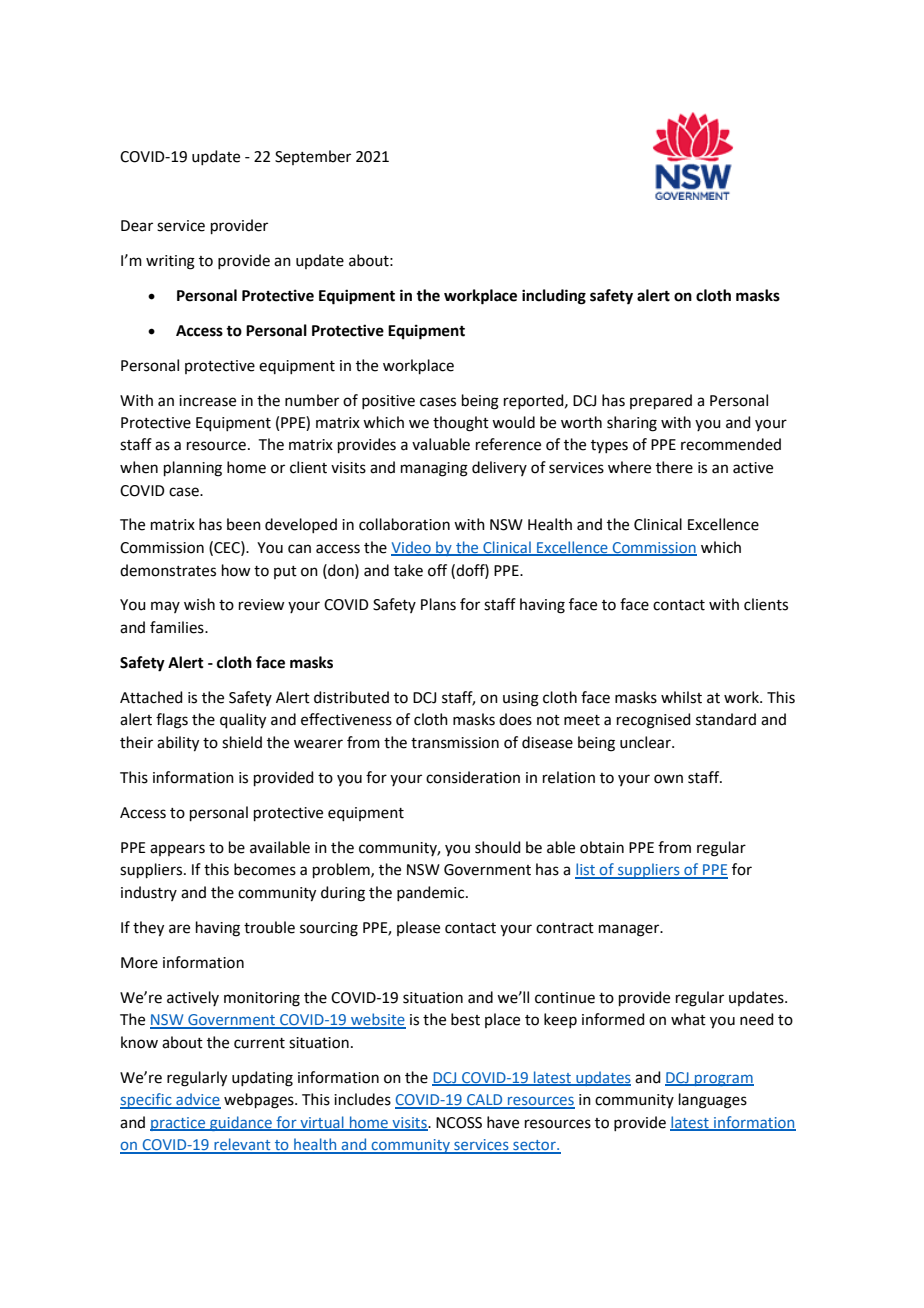 The height and width of the screenshot is (1308, 924). What do you see at coordinates (197, 1100) in the screenshot?
I see `advice` at bounding box center [197, 1100].
